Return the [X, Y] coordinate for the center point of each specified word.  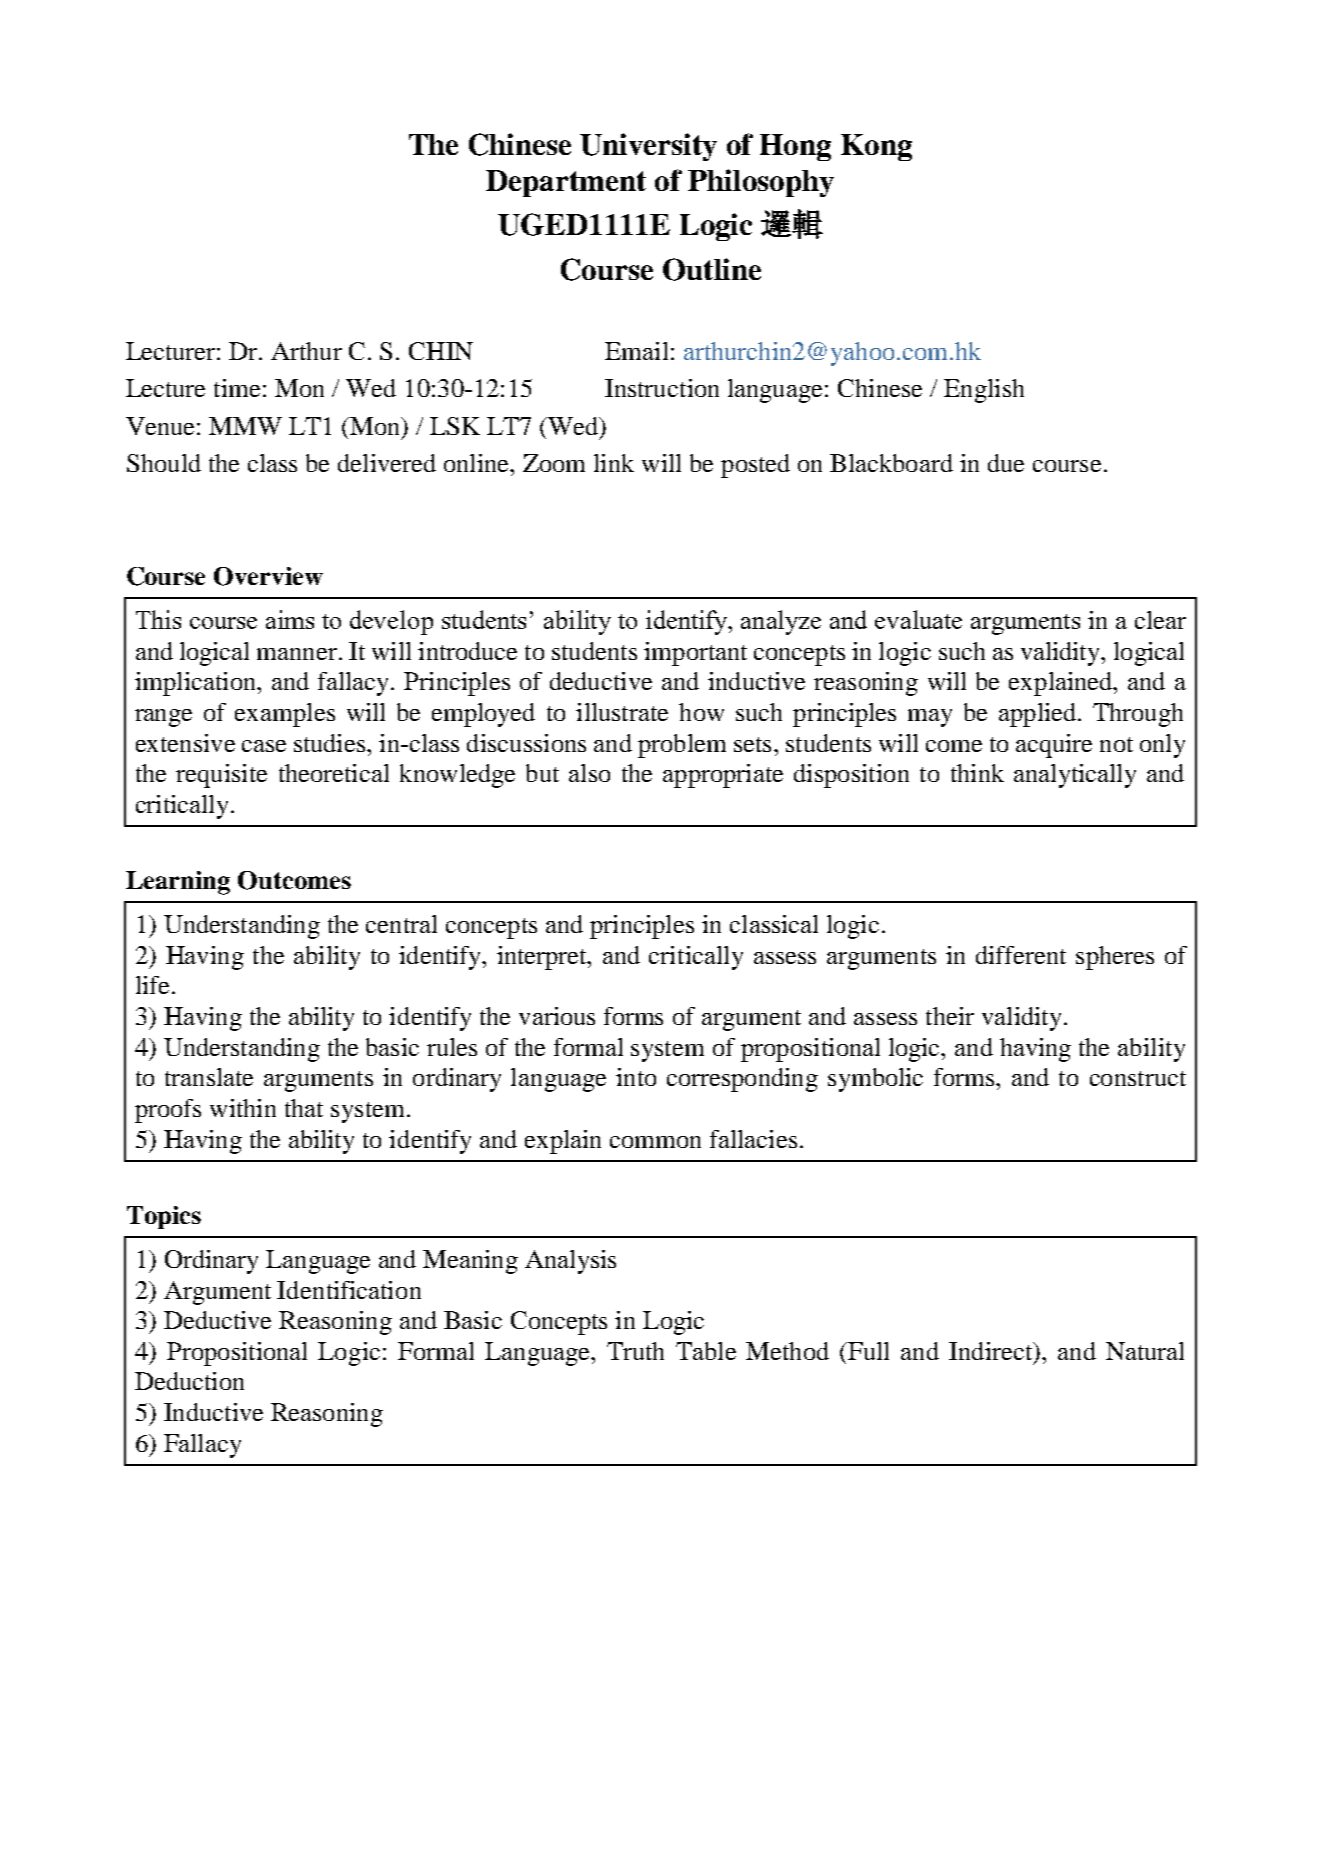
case [264, 746]
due [1006, 463]
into [636, 1077]
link [614, 463]
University [648, 147]
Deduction [189, 1381]
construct [1138, 1078]
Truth [635, 1351]
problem [682, 746]
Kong [876, 147]
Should [164, 463]
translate [209, 1077]
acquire [1054, 746]
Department [566, 183]
